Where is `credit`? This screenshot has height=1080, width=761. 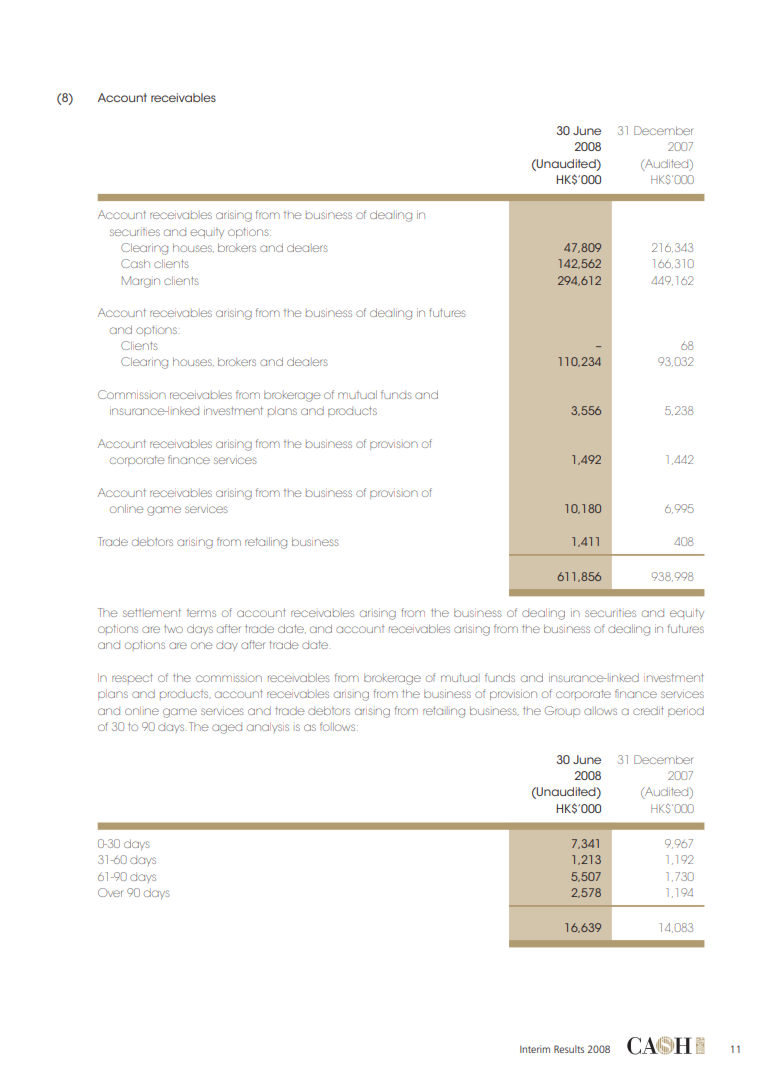 credit is located at coordinates (648, 710).
